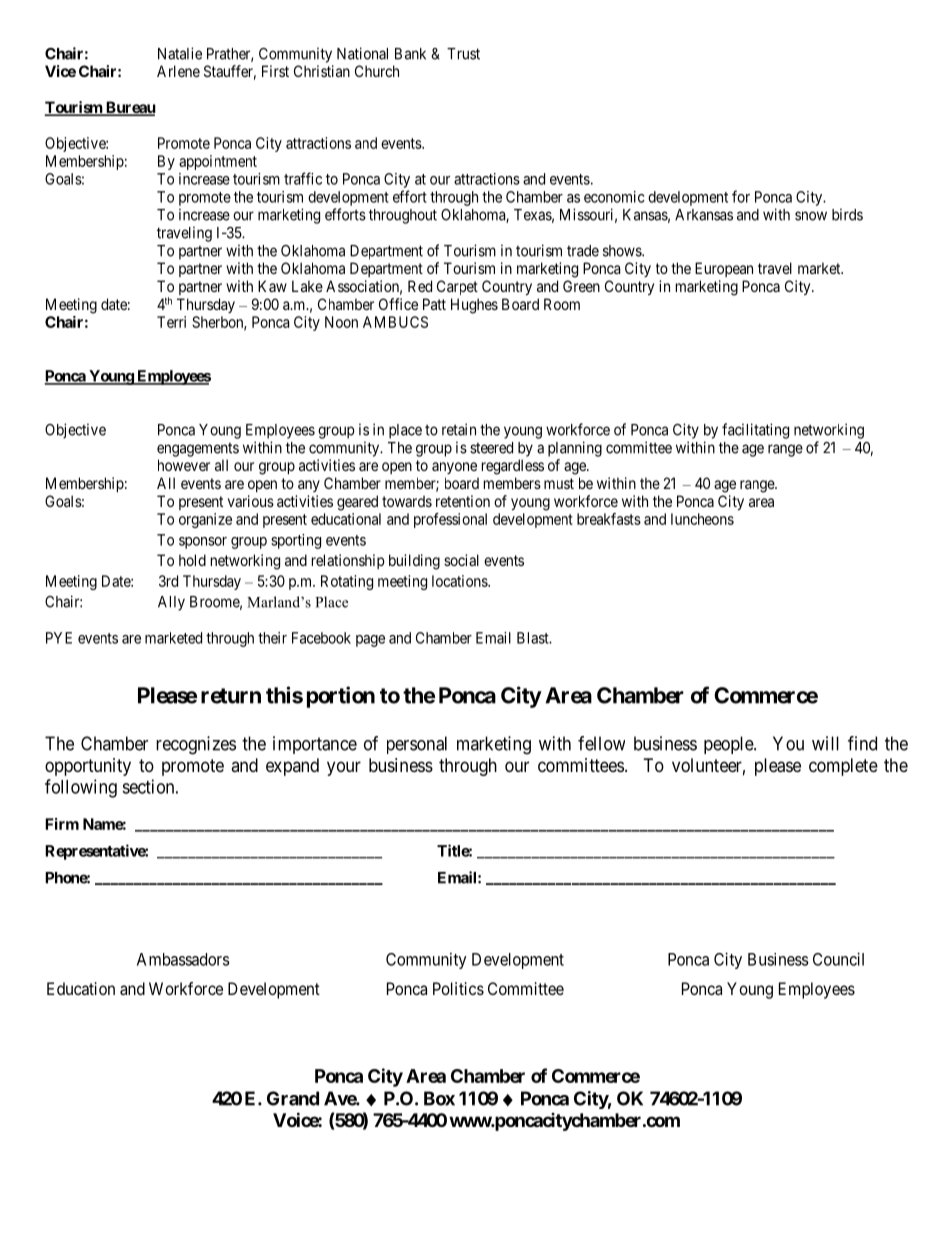  What do you see at coordinates (460, 581) in the screenshot?
I see `locations` at bounding box center [460, 581].
